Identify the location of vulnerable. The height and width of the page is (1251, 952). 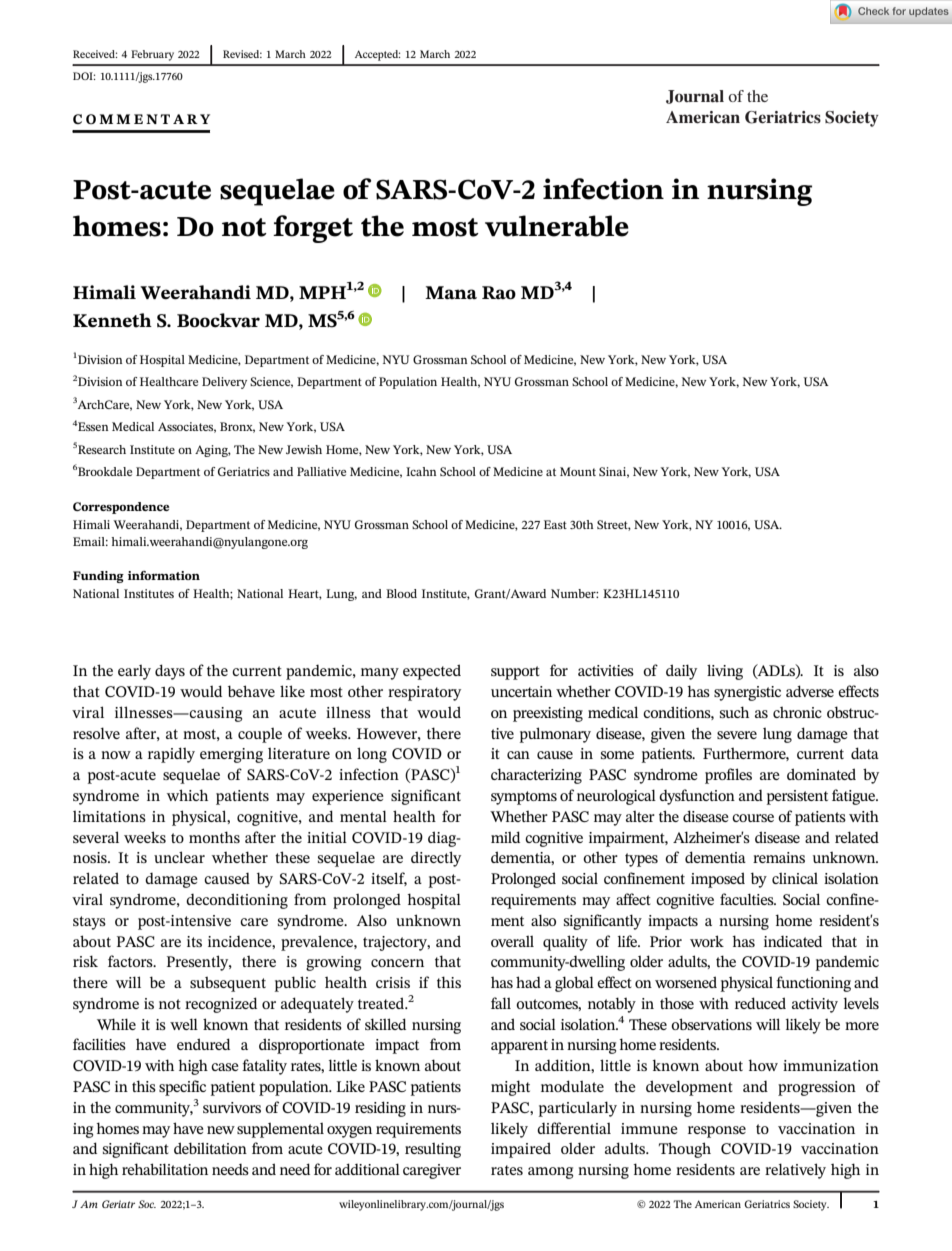
(557, 226).
